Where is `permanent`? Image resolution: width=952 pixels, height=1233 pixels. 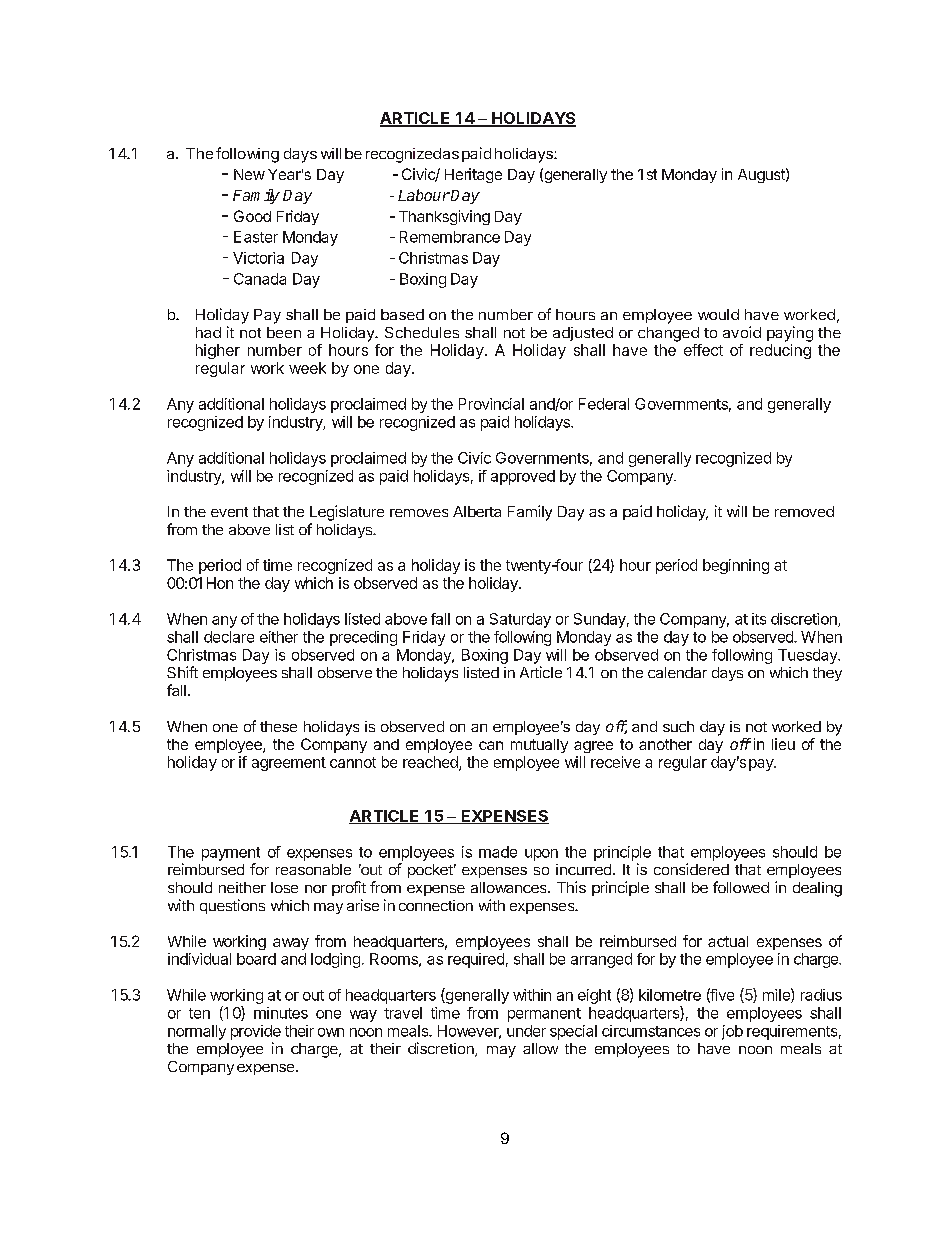
permanent is located at coordinates (544, 1015).
